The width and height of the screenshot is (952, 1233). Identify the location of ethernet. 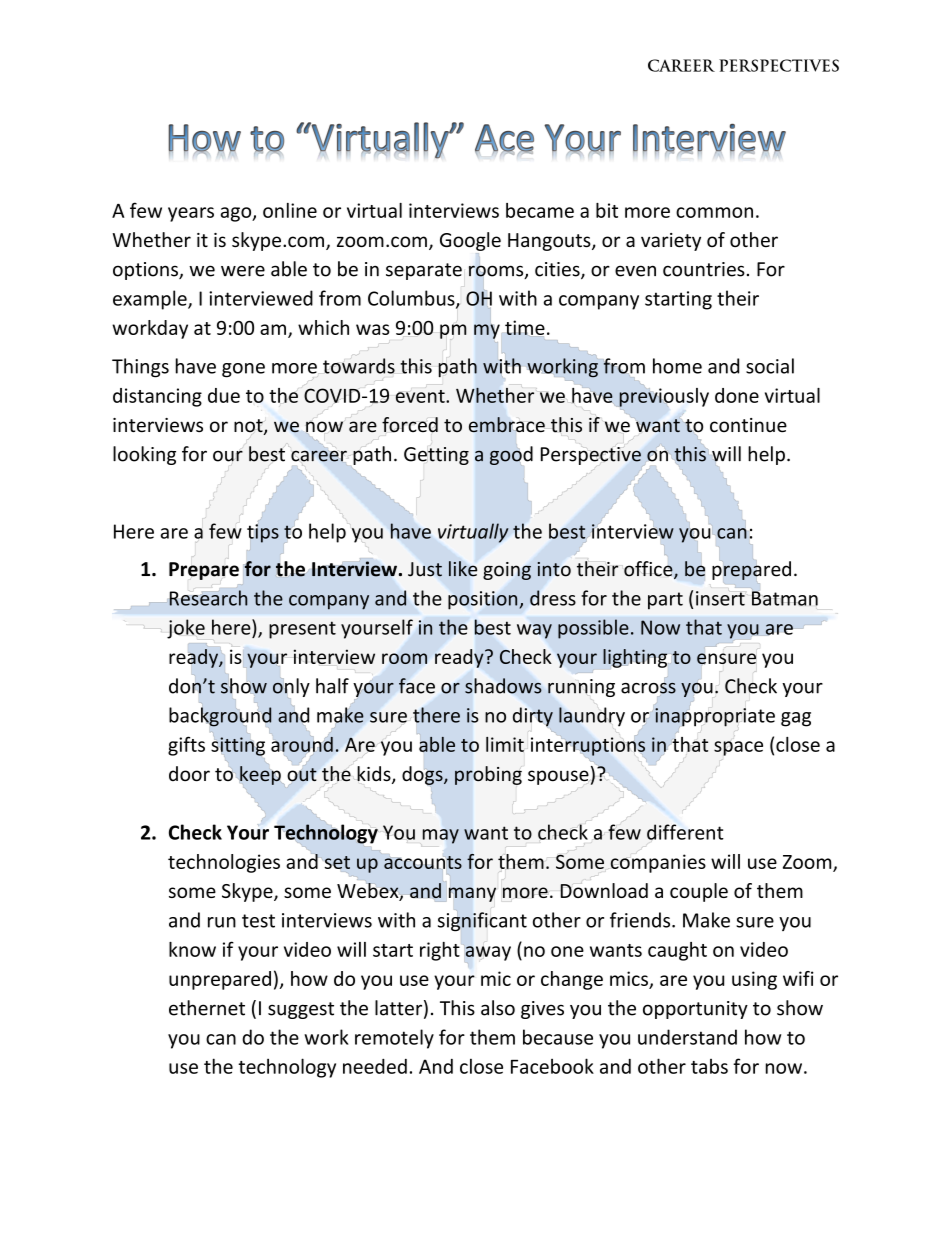
(207, 1008).
